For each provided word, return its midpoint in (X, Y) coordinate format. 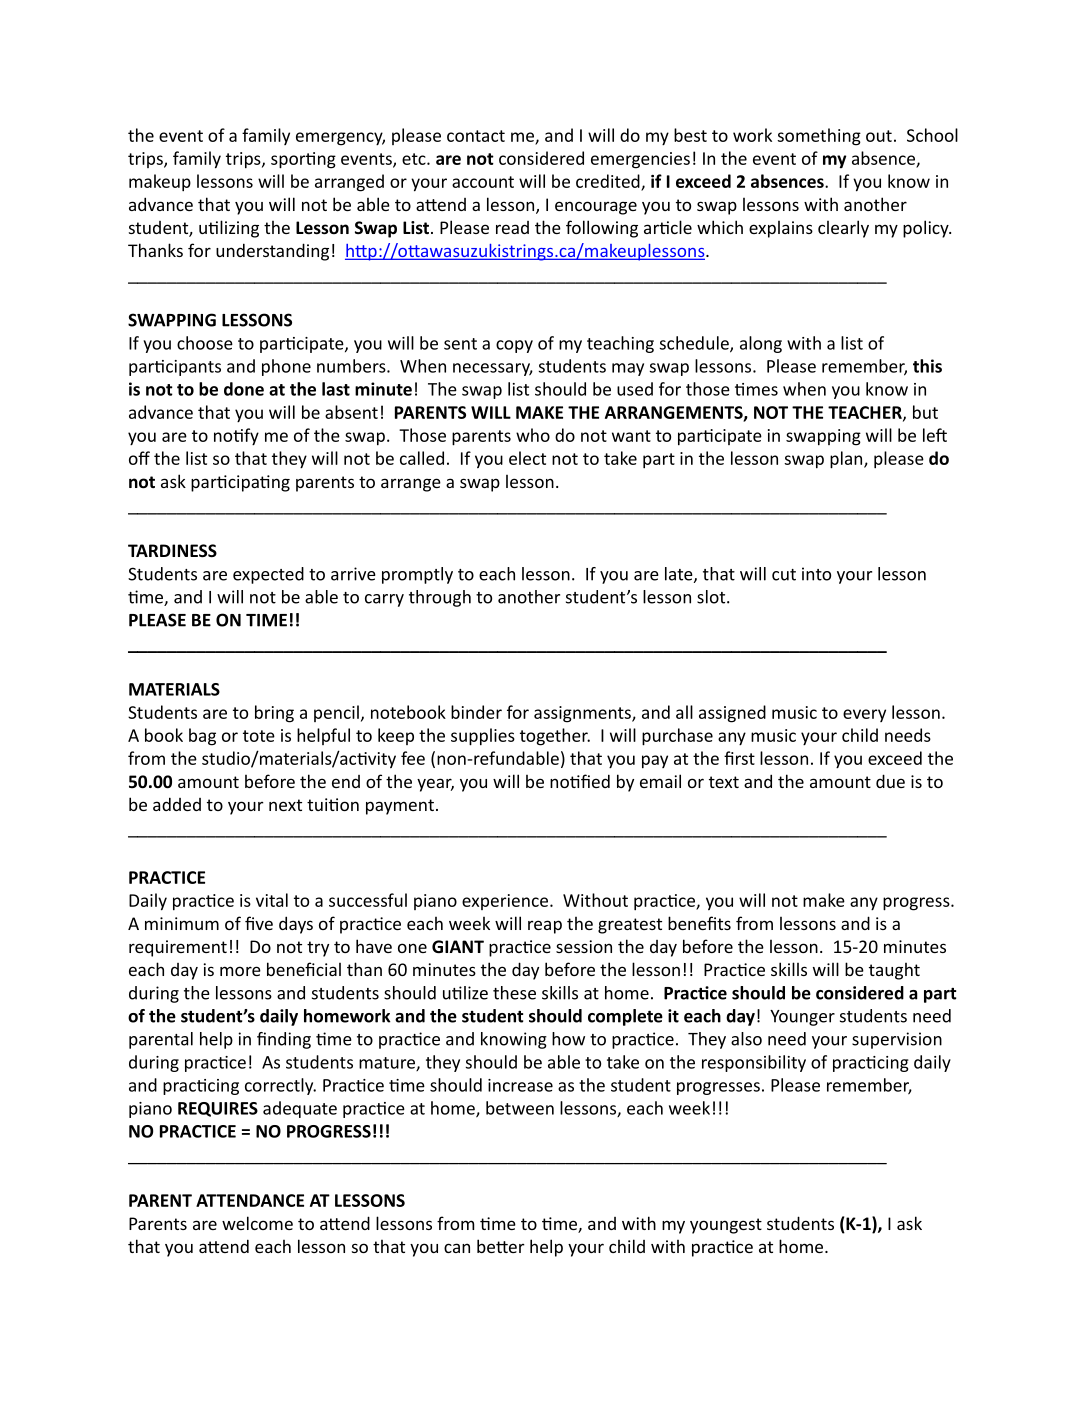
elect (527, 458)
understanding (272, 252)
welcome (257, 1223)
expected (268, 575)
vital (272, 900)
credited (609, 182)
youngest (726, 1226)
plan (847, 460)
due (890, 781)
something (819, 137)
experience (505, 902)
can (457, 1248)
